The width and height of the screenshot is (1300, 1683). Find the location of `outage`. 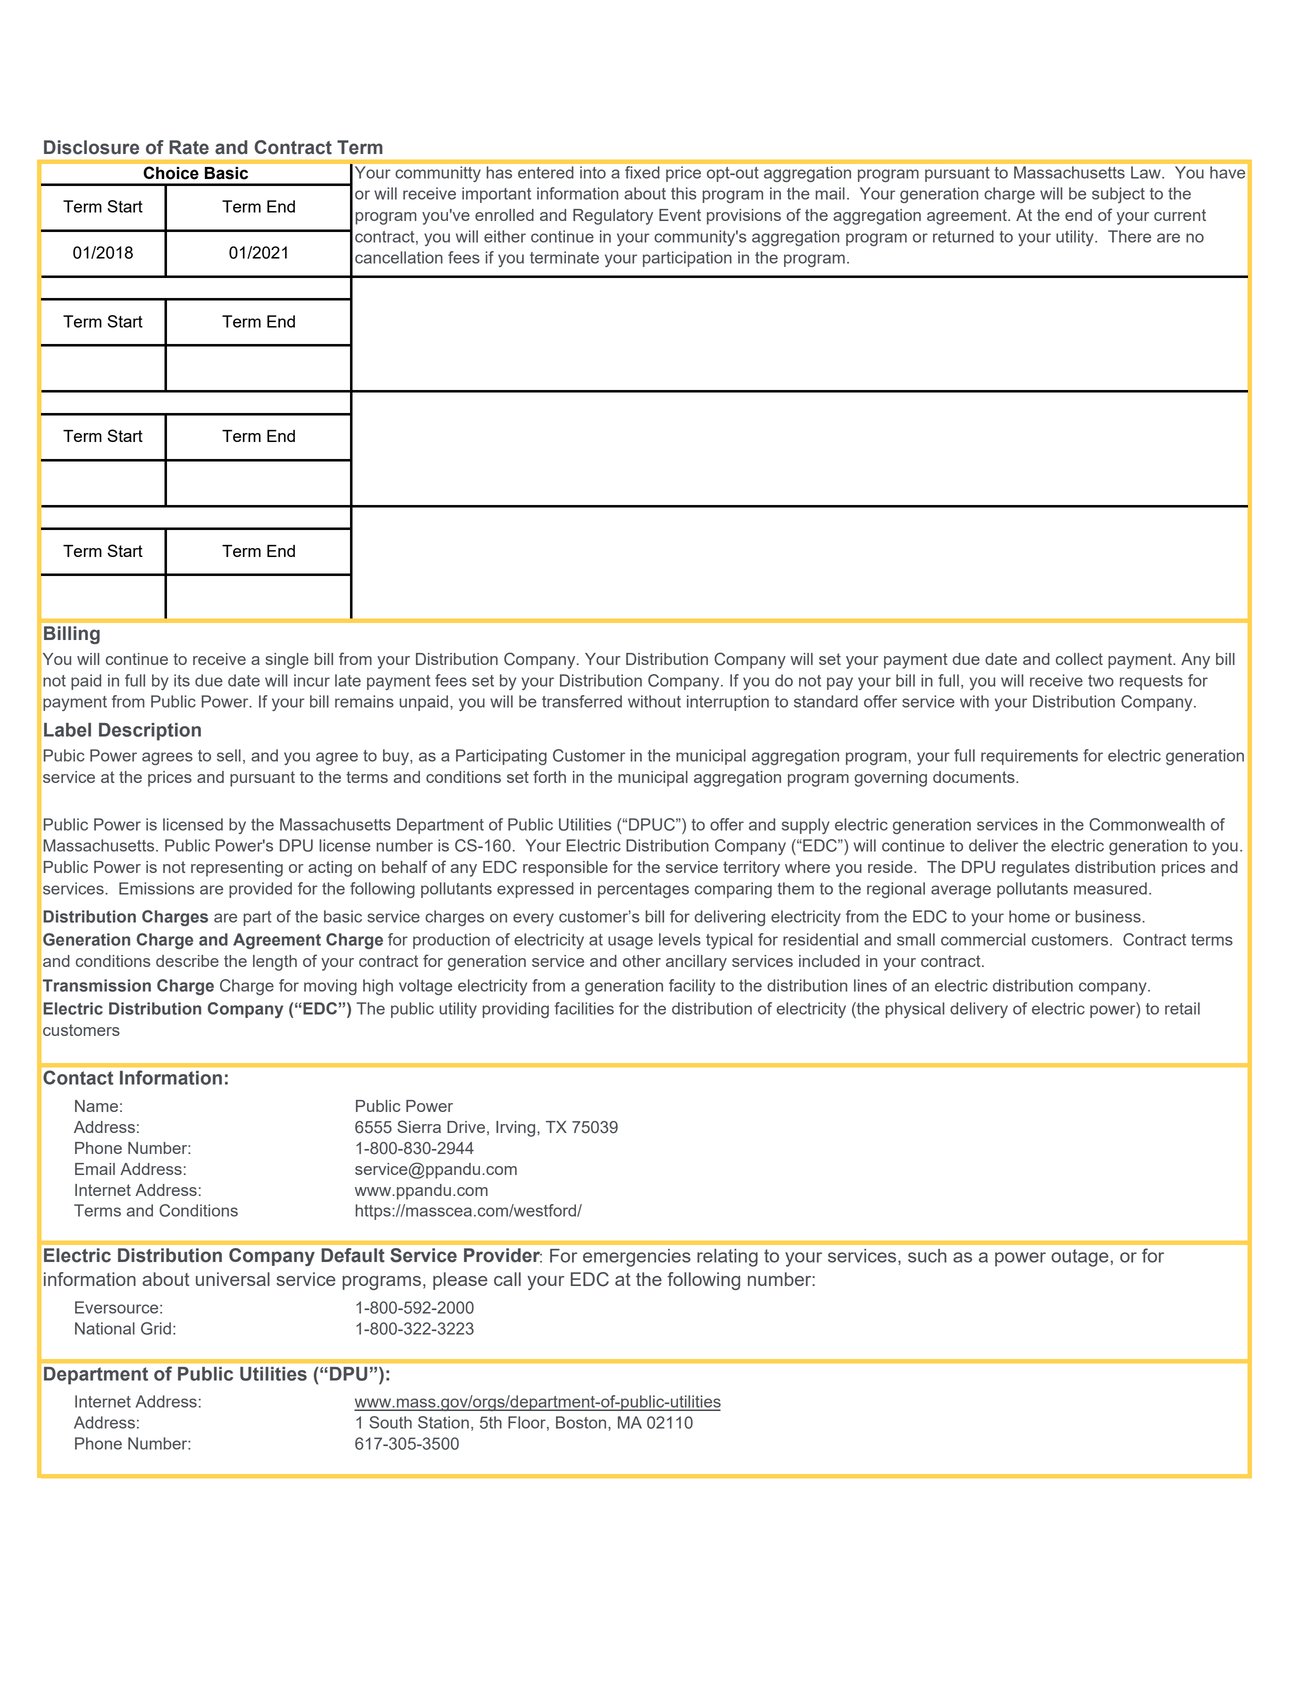

outage is located at coordinates (1080, 1258).
